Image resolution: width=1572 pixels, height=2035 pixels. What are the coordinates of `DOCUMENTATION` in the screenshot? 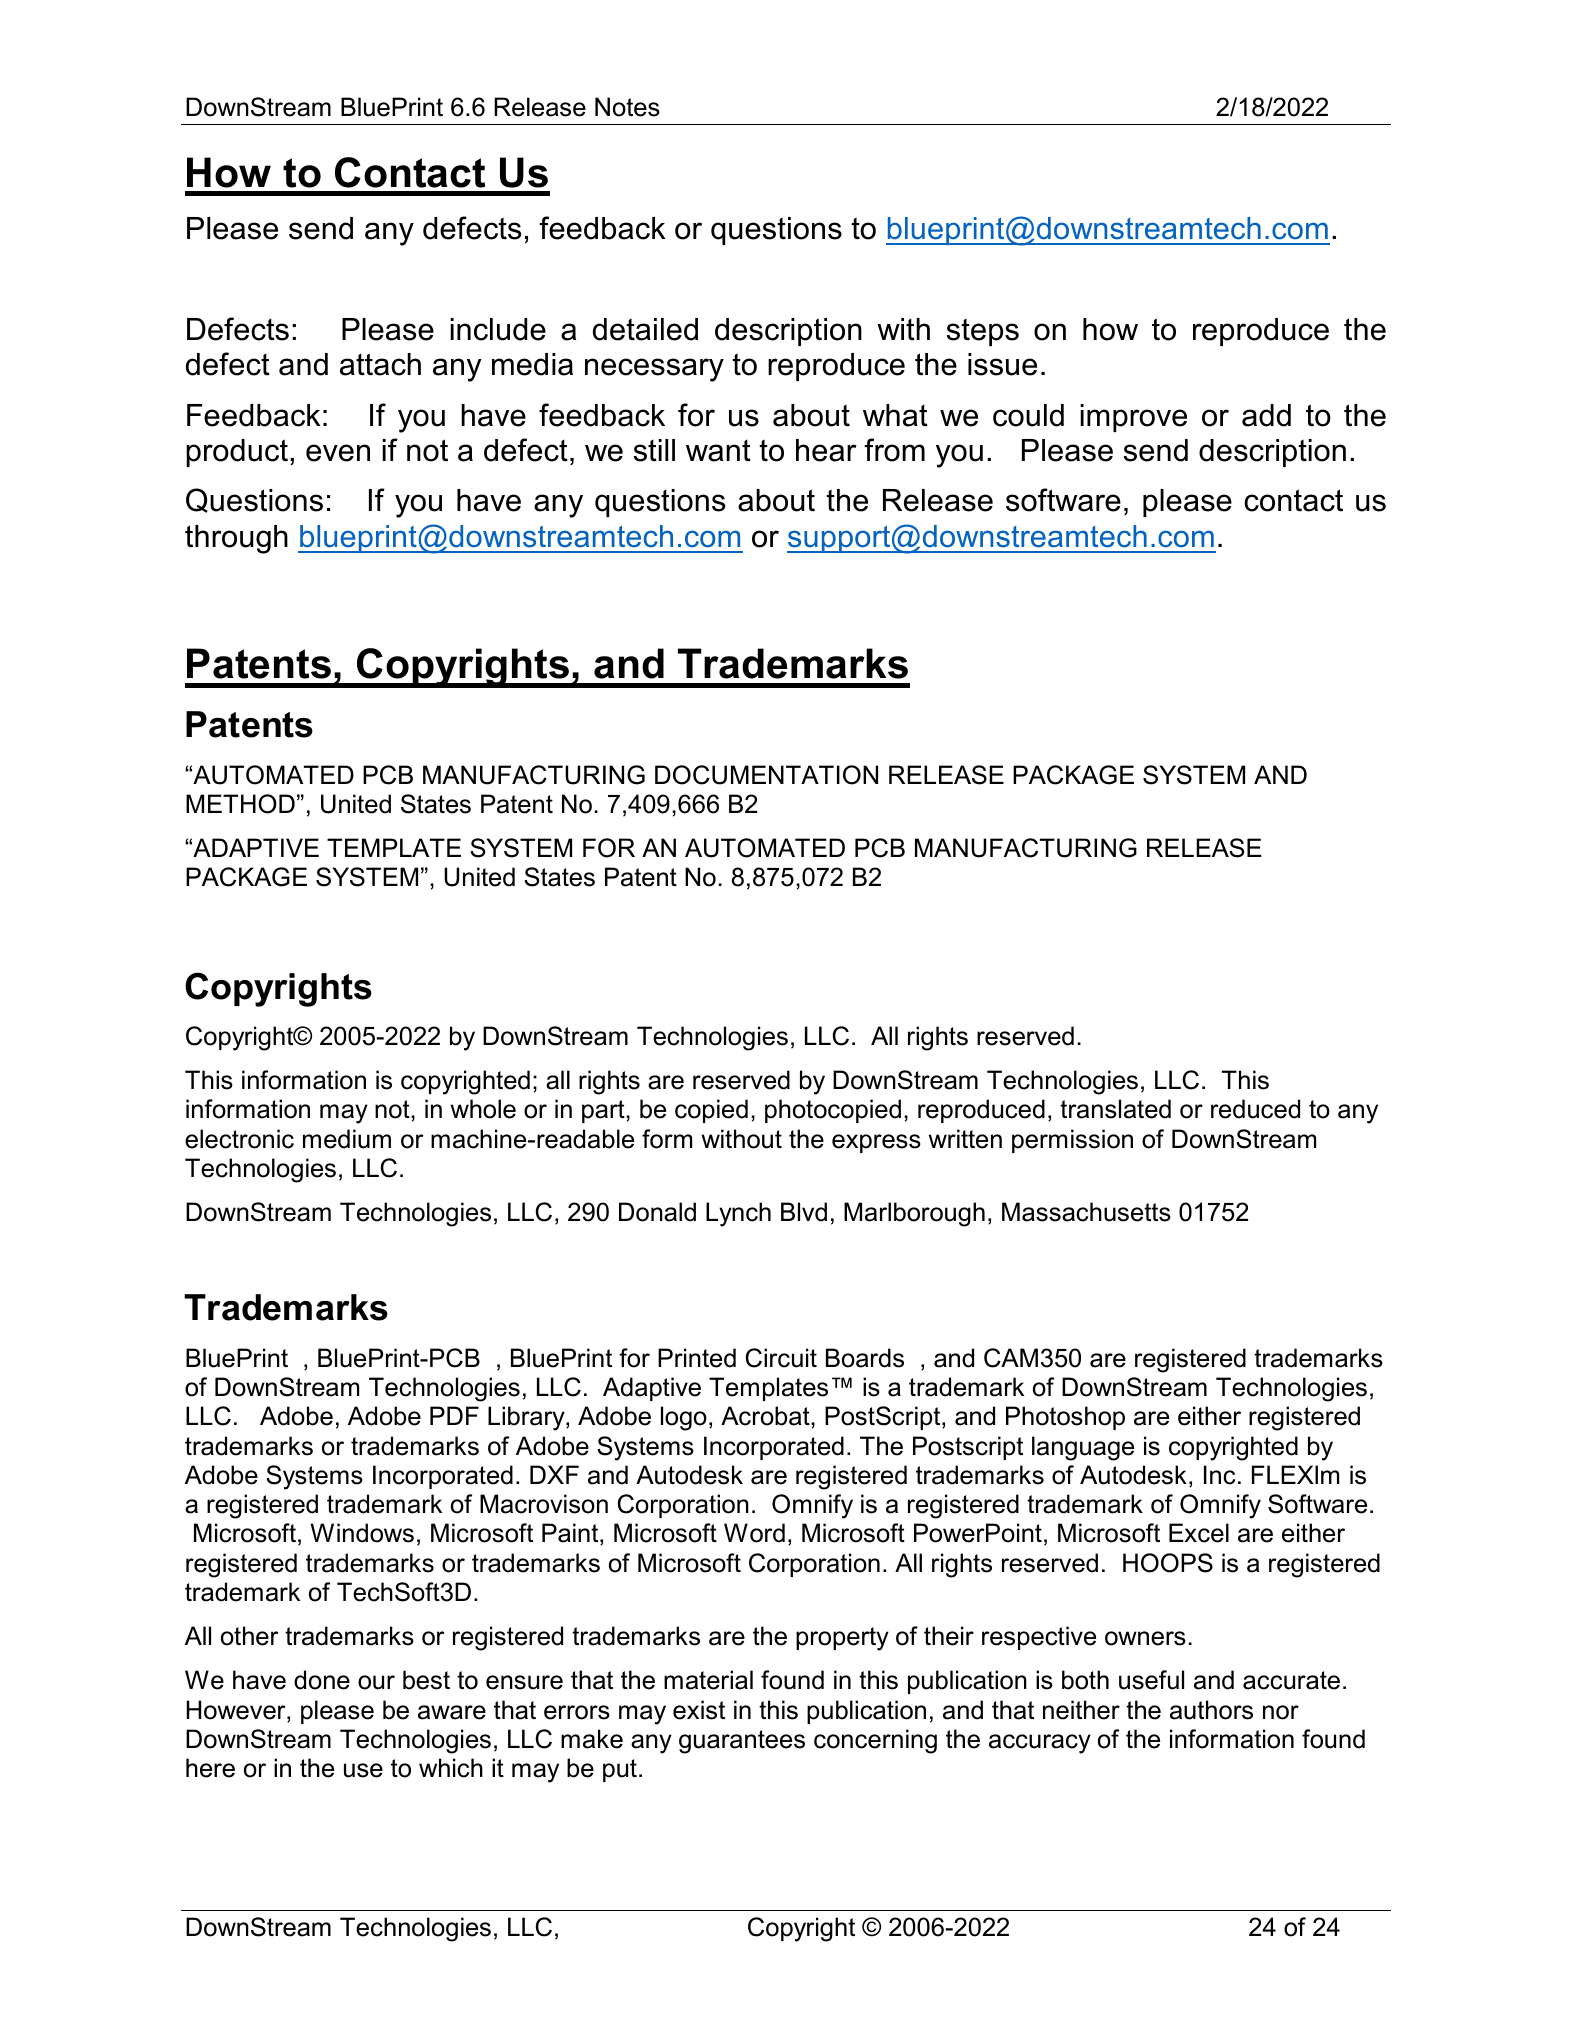 It's located at (766, 775).
